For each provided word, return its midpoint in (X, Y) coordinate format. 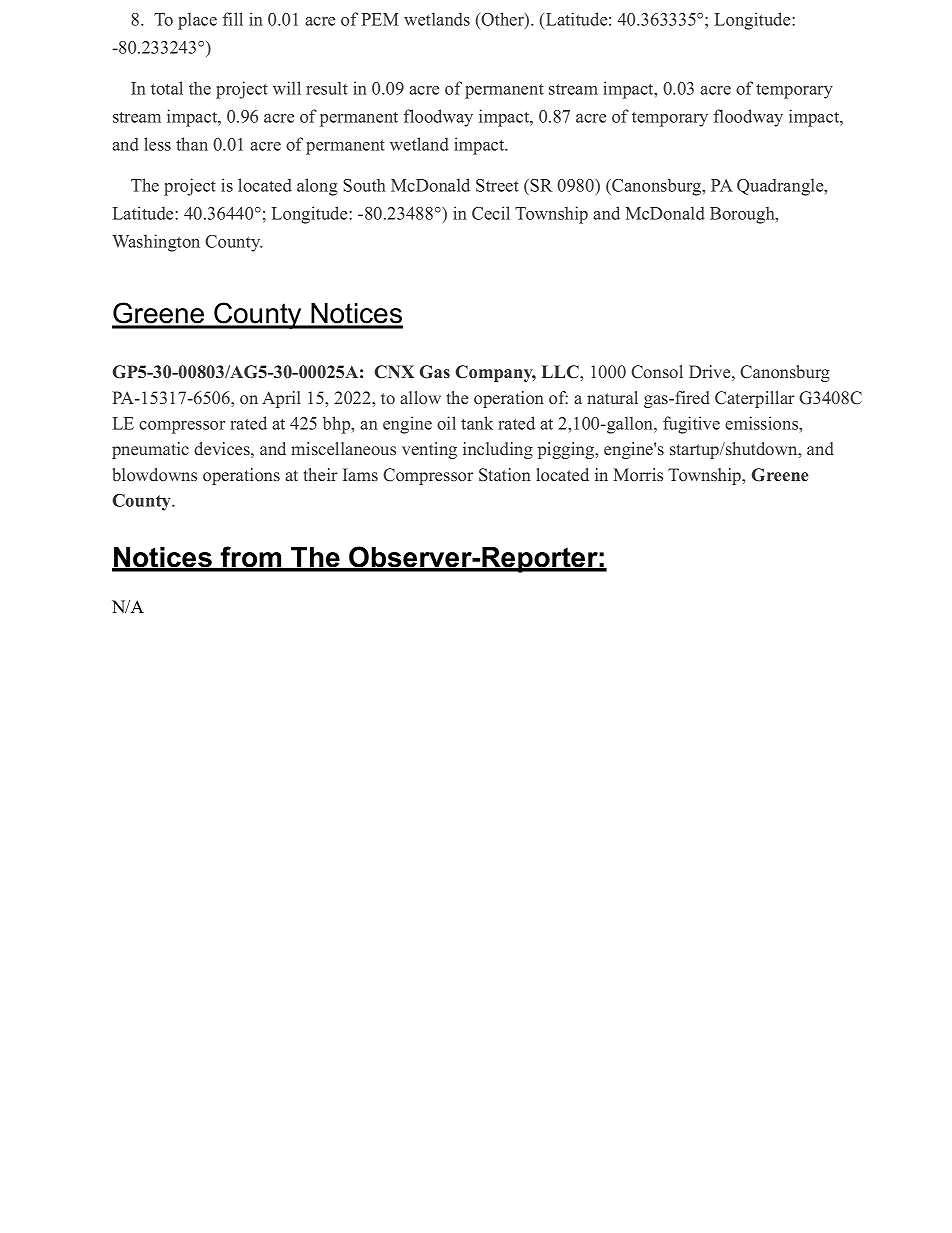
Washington (156, 243)
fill (233, 19)
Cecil (491, 213)
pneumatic (150, 450)
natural (612, 397)
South (364, 185)
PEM (380, 19)
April (281, 399)
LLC (561, 372)
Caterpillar (755, 399)
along (317, 187)
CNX (394, 372)
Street (497, 185)
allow (420, 397)
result (327, 88)
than (192, 144)
